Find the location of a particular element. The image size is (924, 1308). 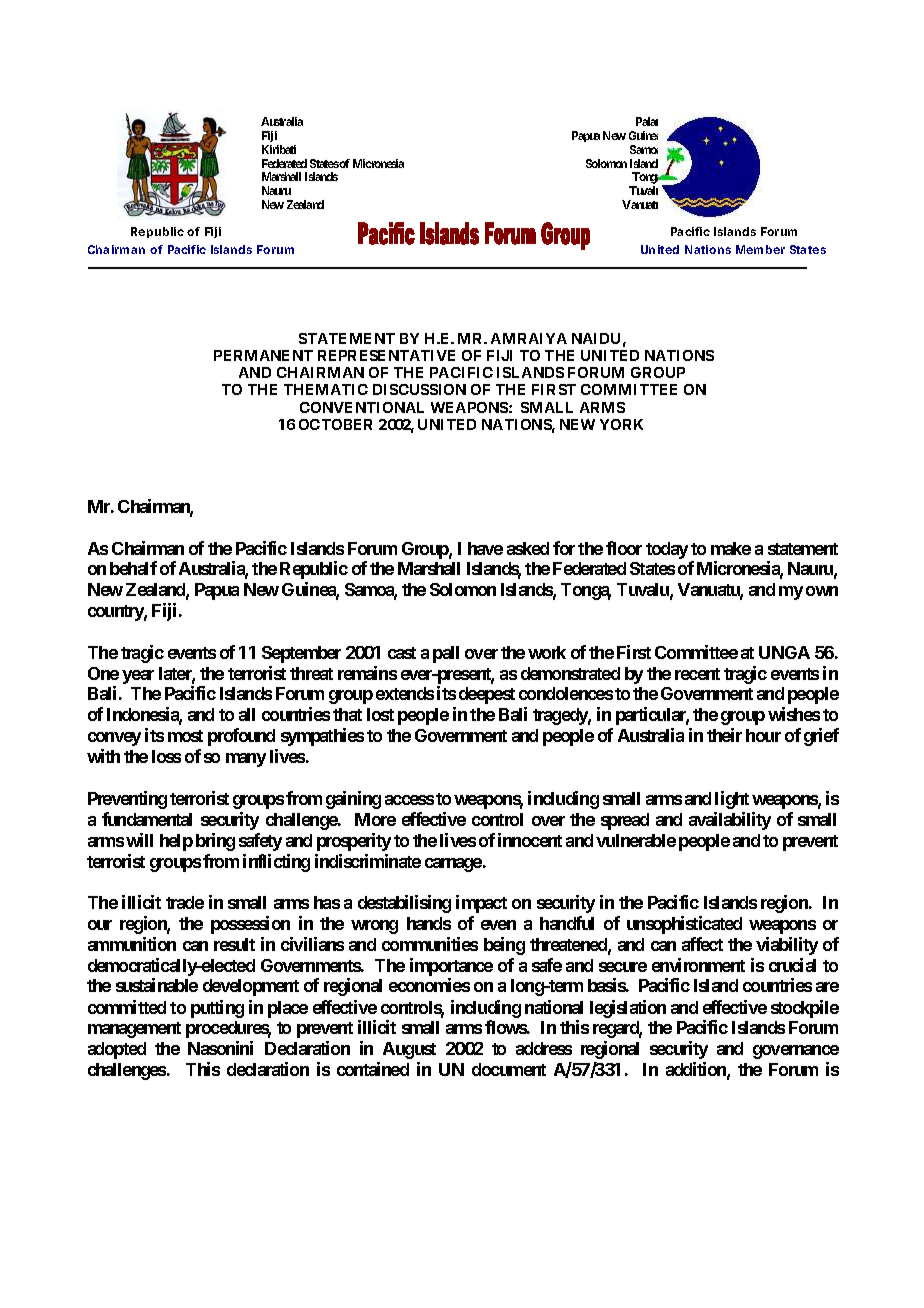

Kiribati is located at coordinates (279, 149).
